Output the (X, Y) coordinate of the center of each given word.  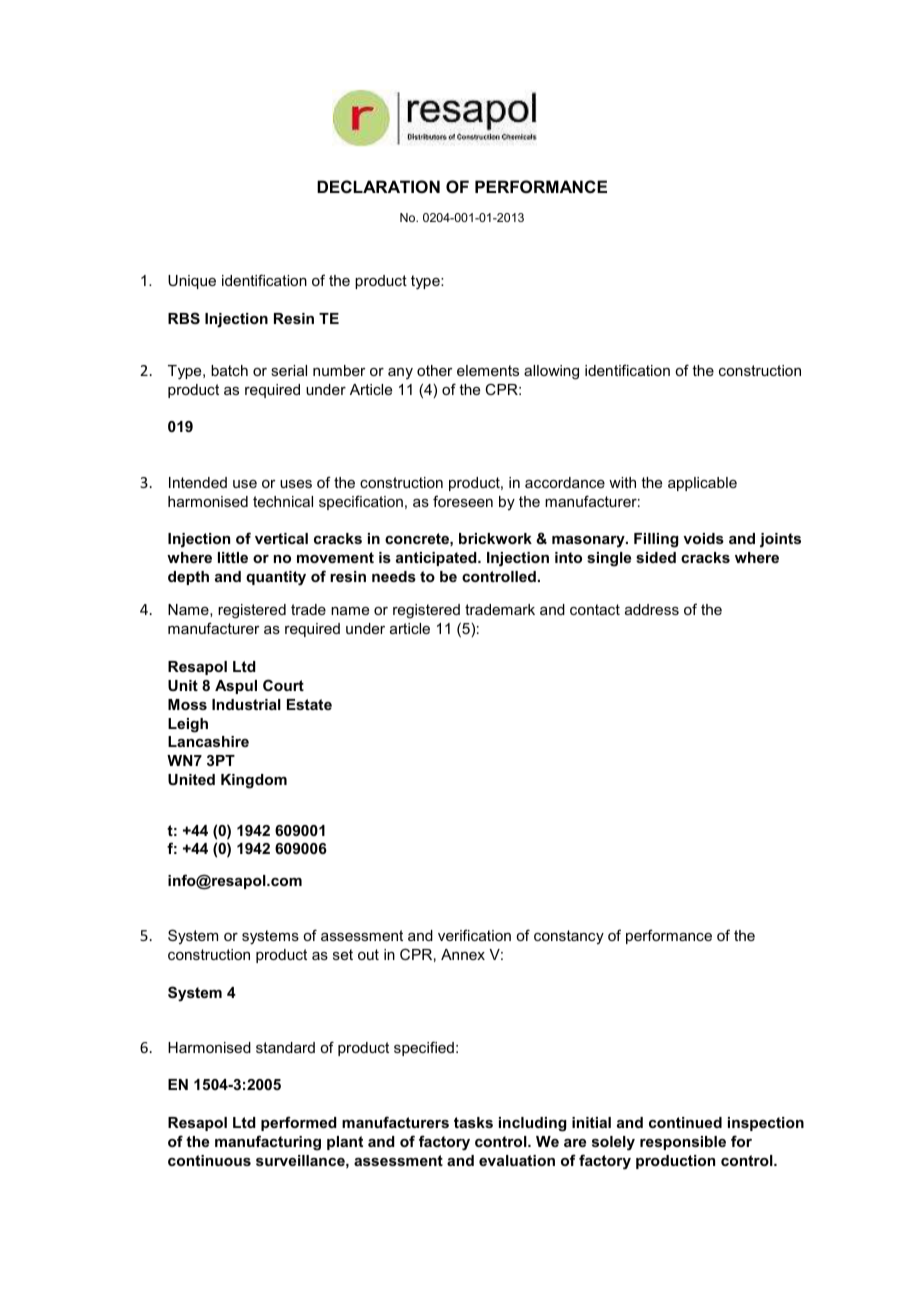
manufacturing (268, 1143)
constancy (569, 937)
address (652, 609)
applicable (702, 484)
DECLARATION (378, 186)
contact (595, 609)
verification (474, 935)
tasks (473, 1122)
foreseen (463, 501)
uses (296, 484)
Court (283, 685)
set (343, 954)
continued (685, 1122)
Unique (192, 282)
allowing (551, 372)
